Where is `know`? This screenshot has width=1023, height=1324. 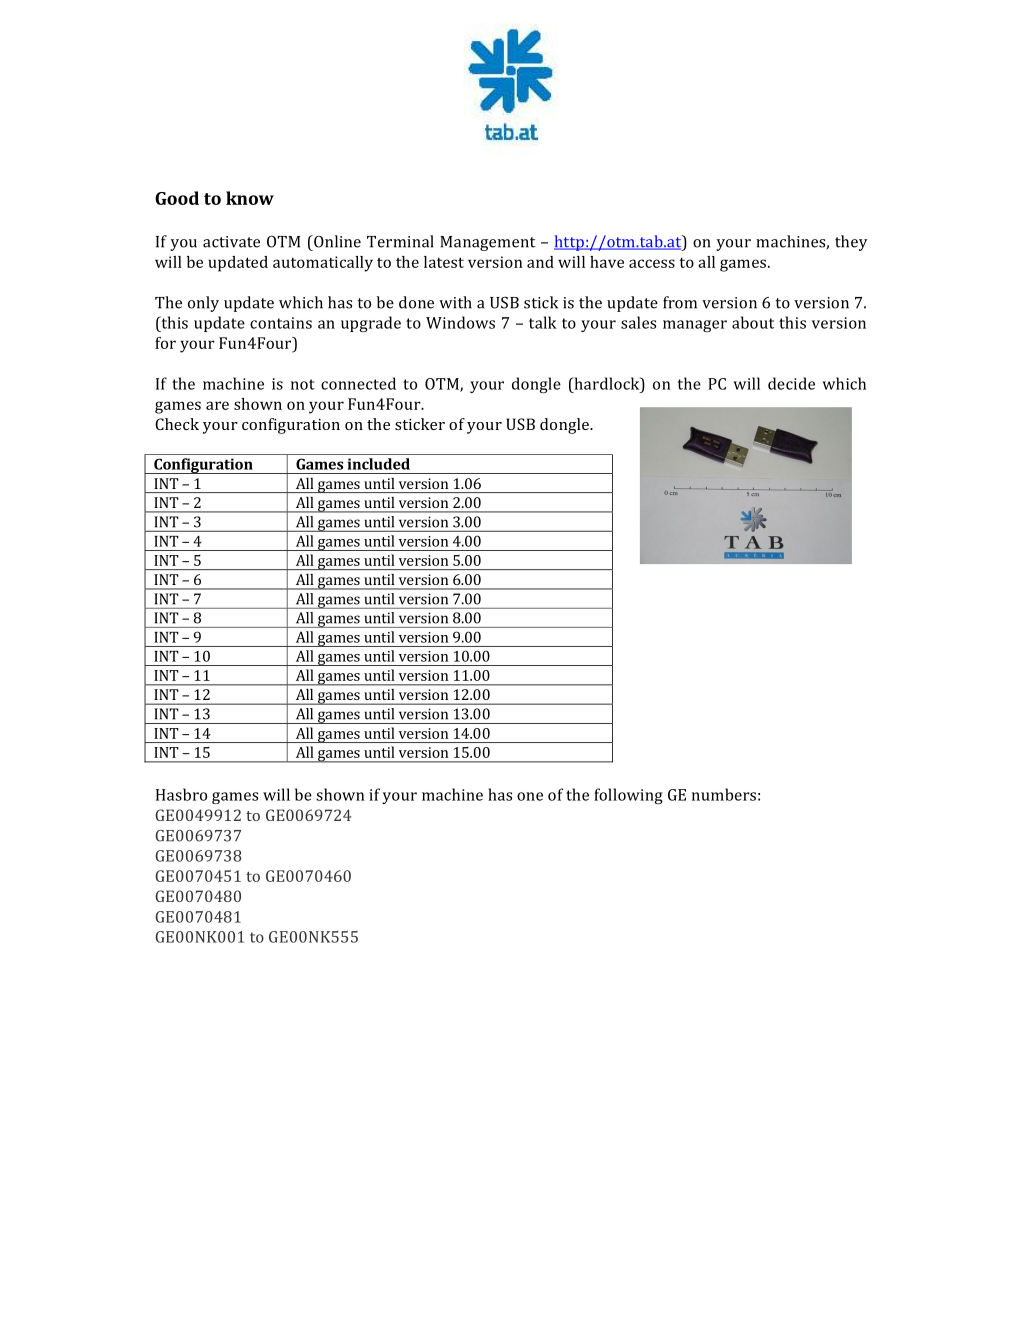
know is located at coordinates (250, 198).
